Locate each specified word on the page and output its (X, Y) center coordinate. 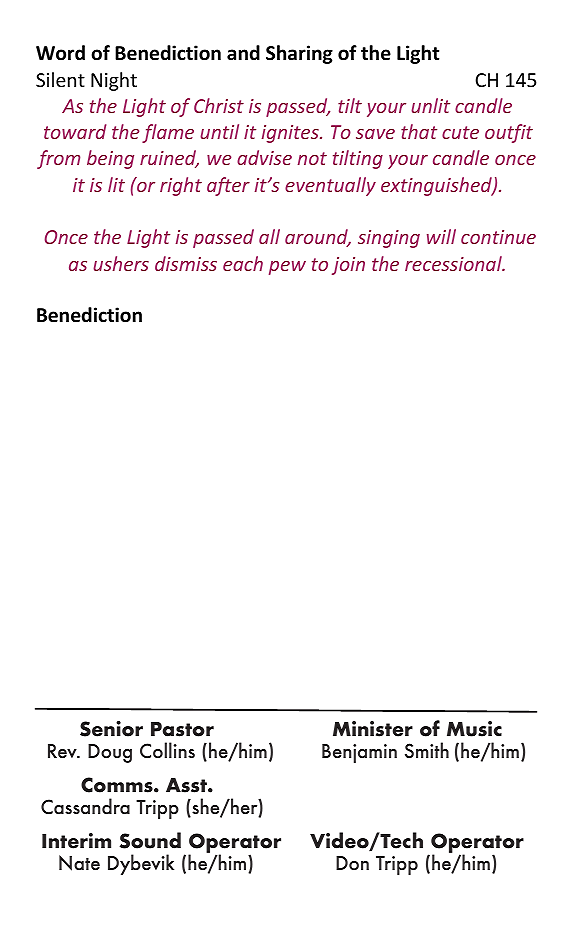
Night (114, 81)
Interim (76, 841)
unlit (430, 105)
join (348, 266)
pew (287, 268)
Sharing (299, 54)
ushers (121, 263)
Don (352, 863)
